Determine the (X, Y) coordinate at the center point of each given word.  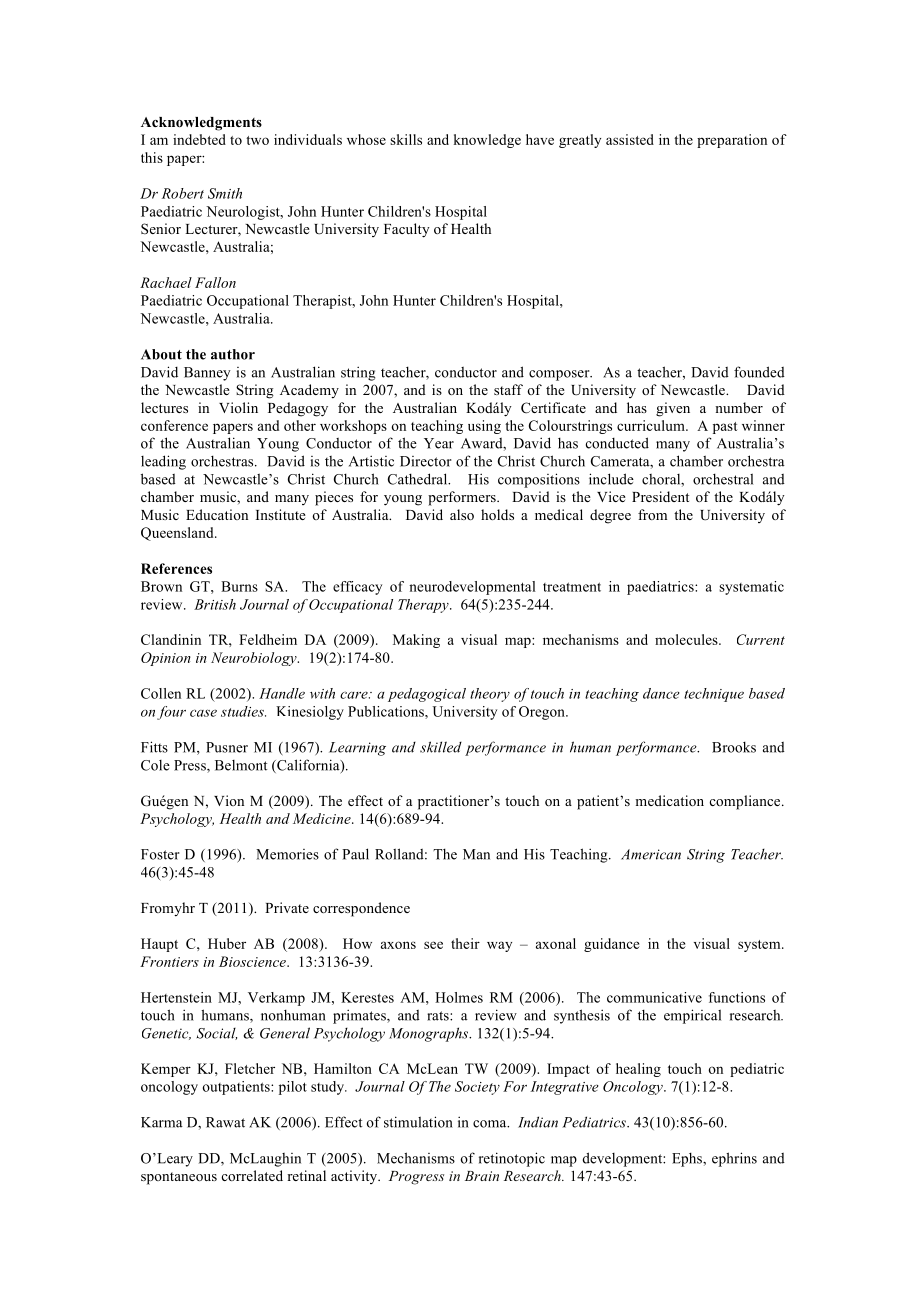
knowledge (487, 141)
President (660, 496)
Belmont (241, 765)
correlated (252, 1175)
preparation (732, 141)
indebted (199, 139)
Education (217, 514)
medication (670, 800)
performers (463, 498)
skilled (441, 747)
